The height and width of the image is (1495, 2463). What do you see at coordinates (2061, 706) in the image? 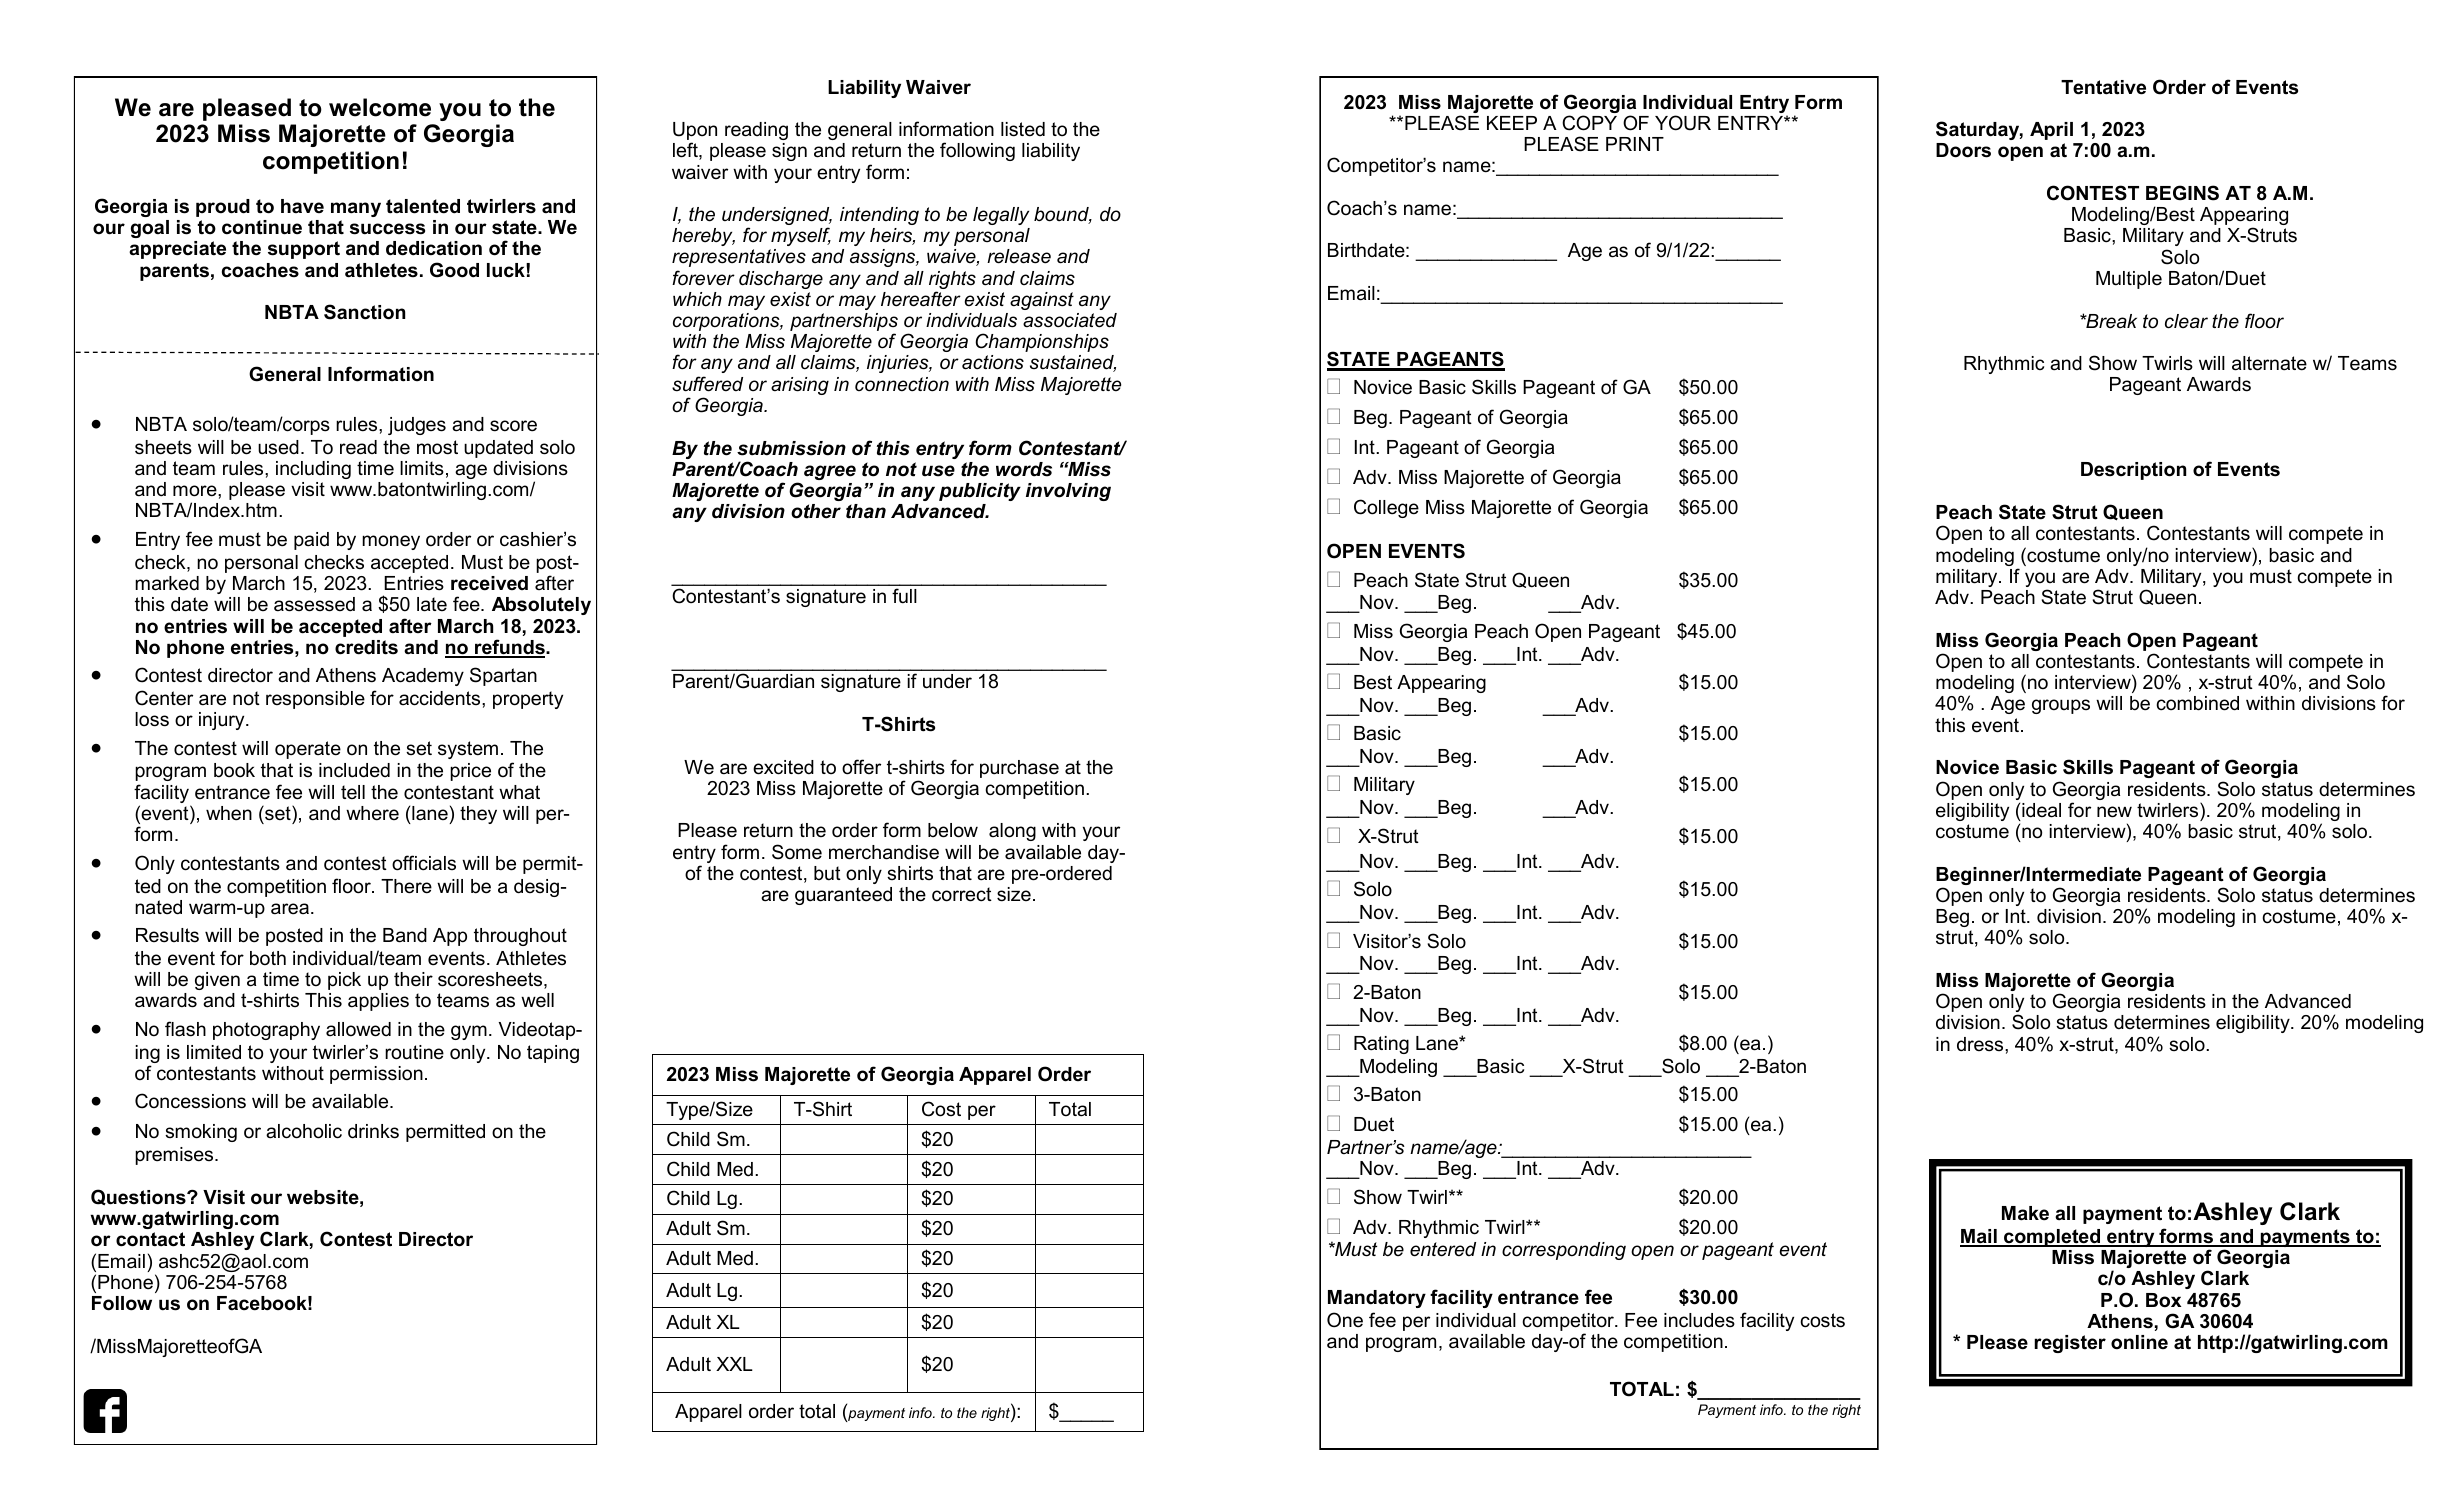
I see `groups` at bounding box center [2061, 706].
